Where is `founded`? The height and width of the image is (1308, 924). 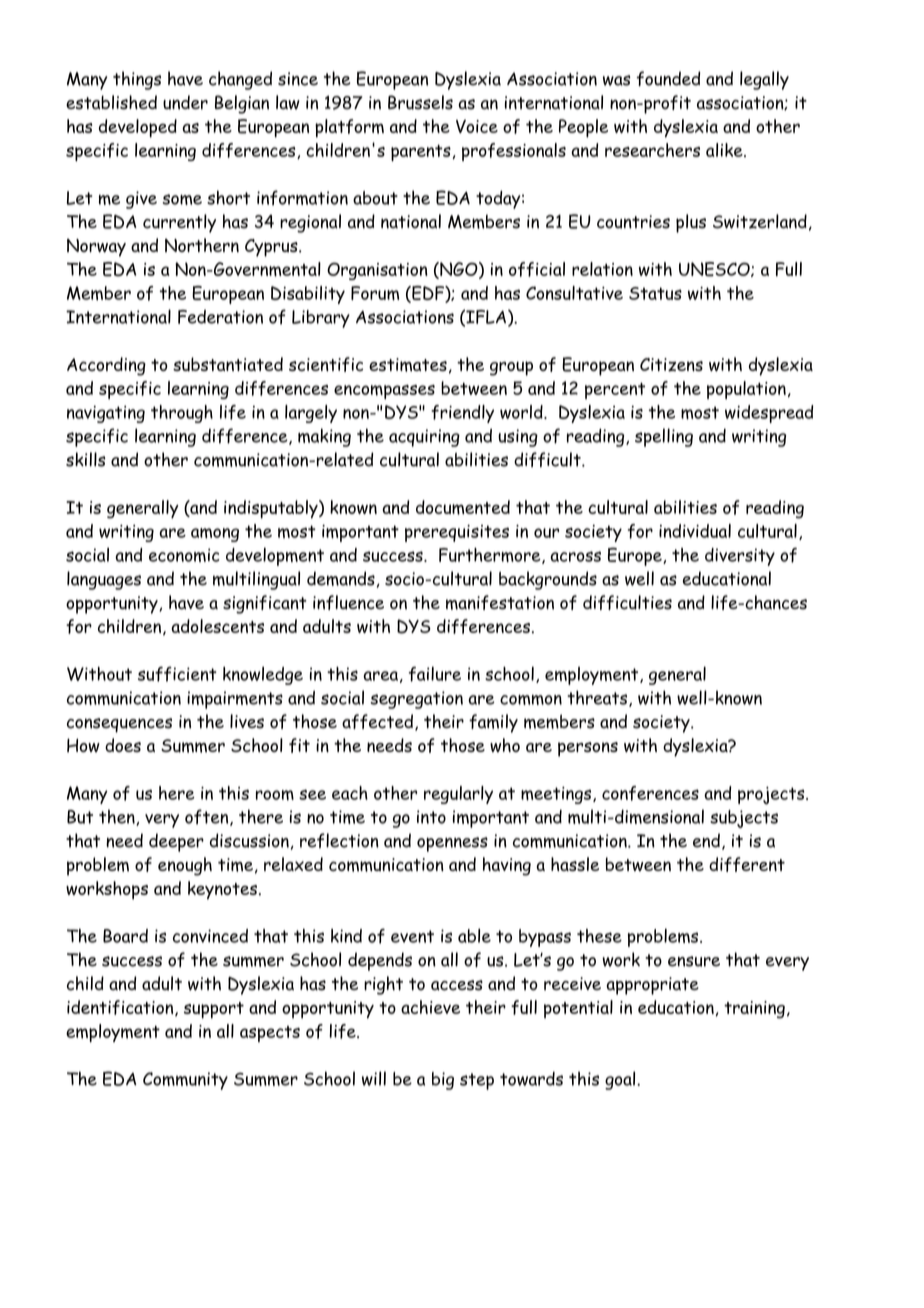 founded is located at coordinates (668, 78).
